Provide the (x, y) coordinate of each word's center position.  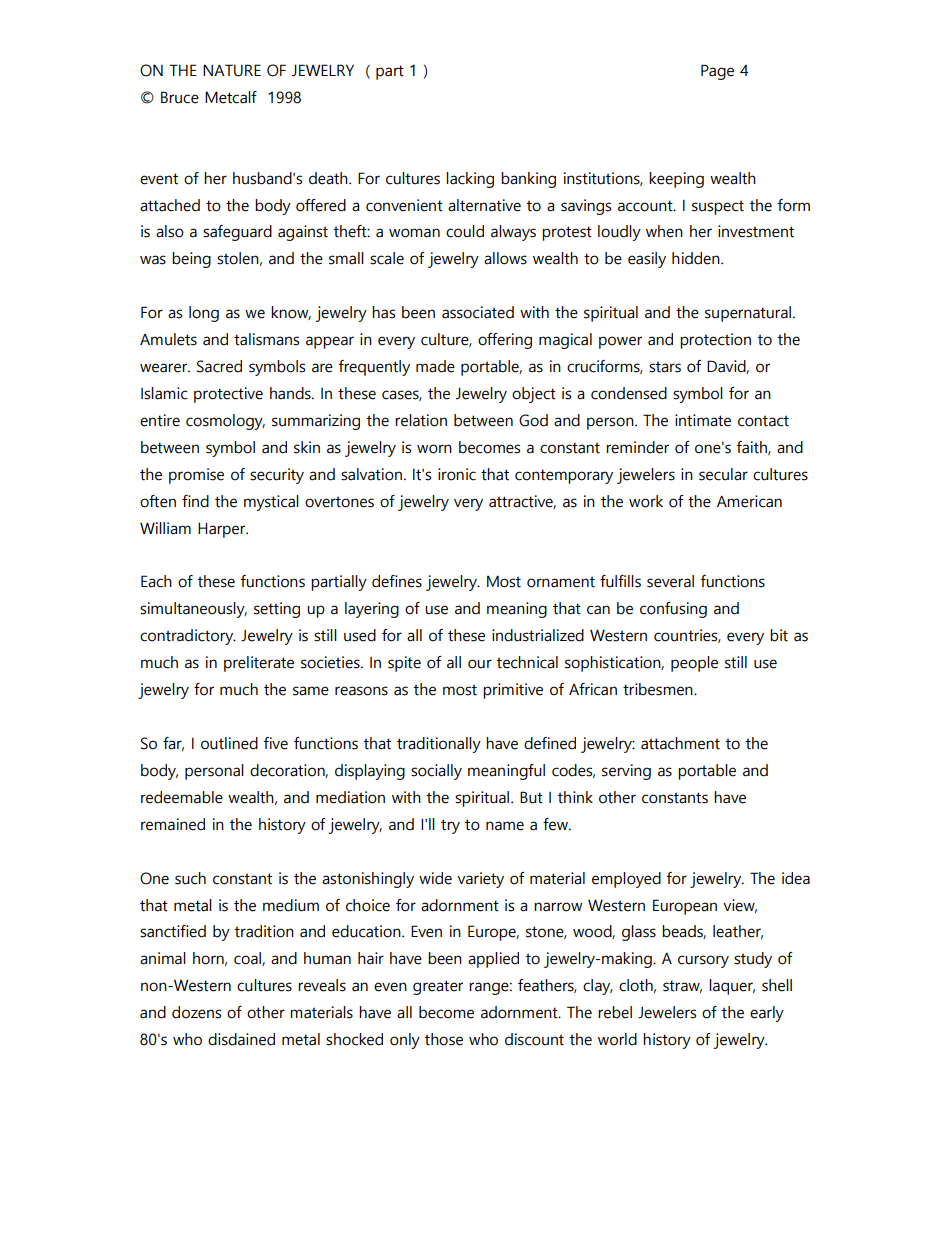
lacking (470, 180)
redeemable (182, 797)
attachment (680, 743)
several (670, 581)
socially (436, 772)
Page (717, 72)
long (204, 314)
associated (478, 312)
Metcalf (231, 97)
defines (397, 581)
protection (715, 341)
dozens (196, 1012)
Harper (223, 530)
